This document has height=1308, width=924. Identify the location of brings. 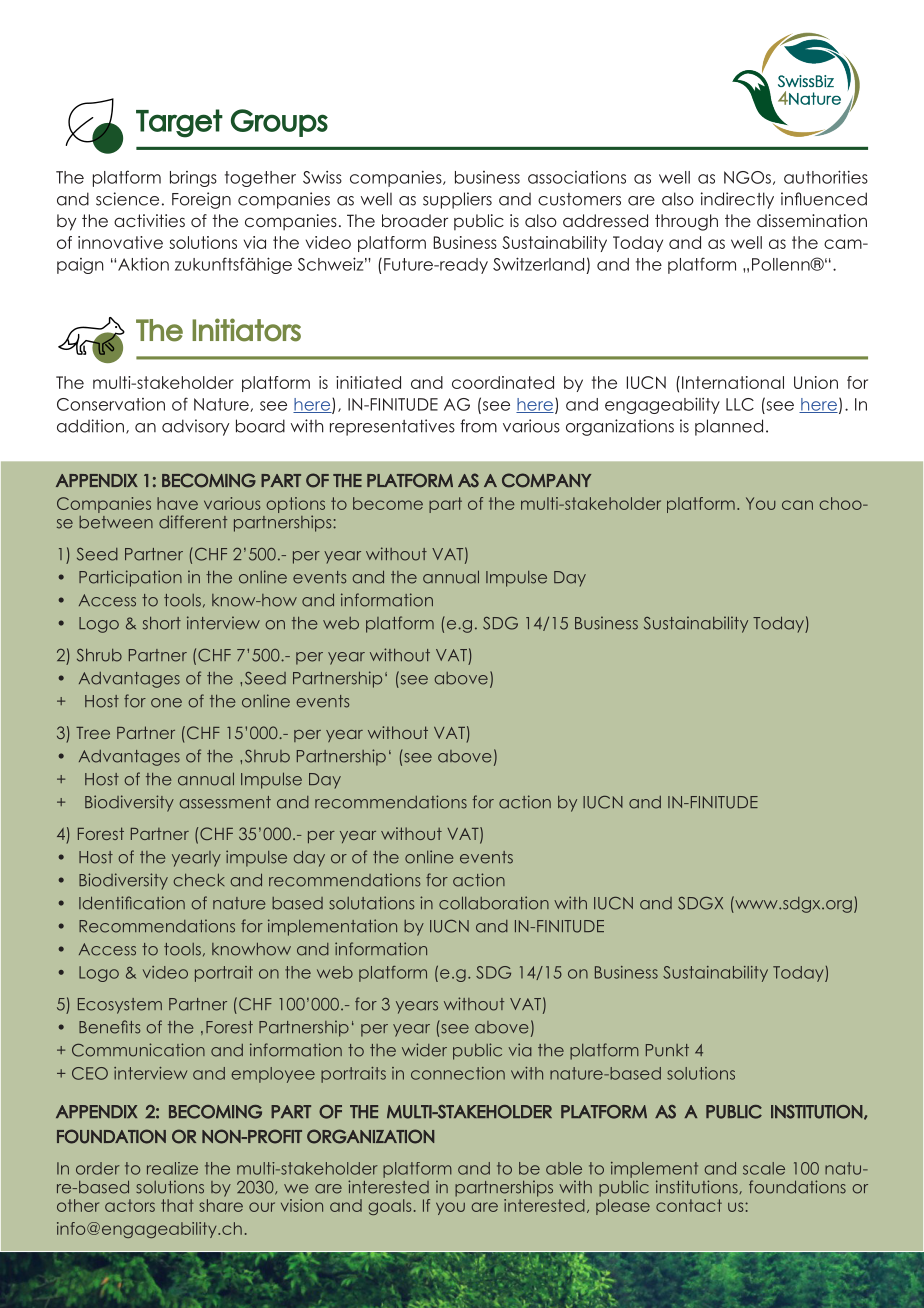
(193, 179).
